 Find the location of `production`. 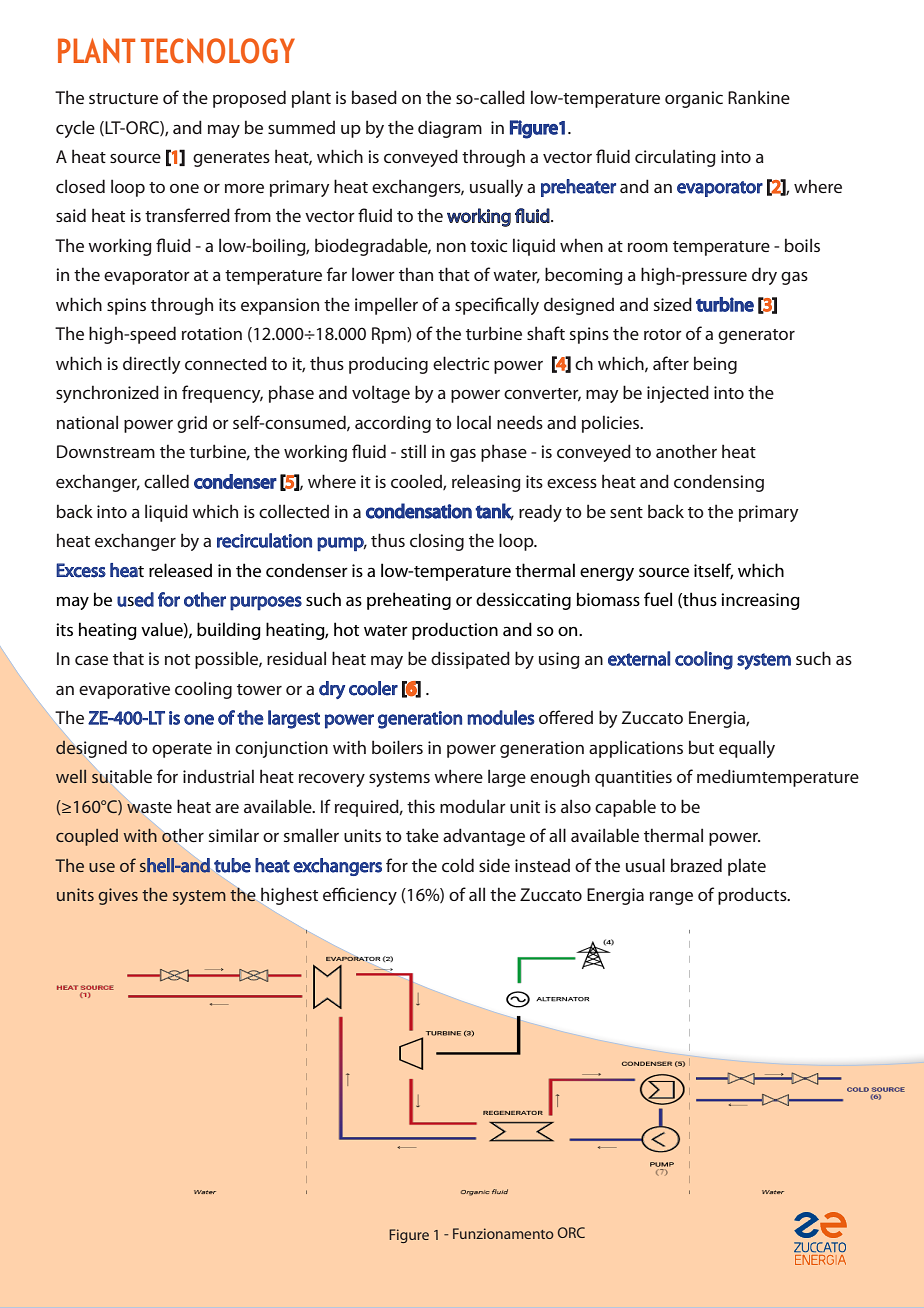

production is located at coordinates (455, 631).
